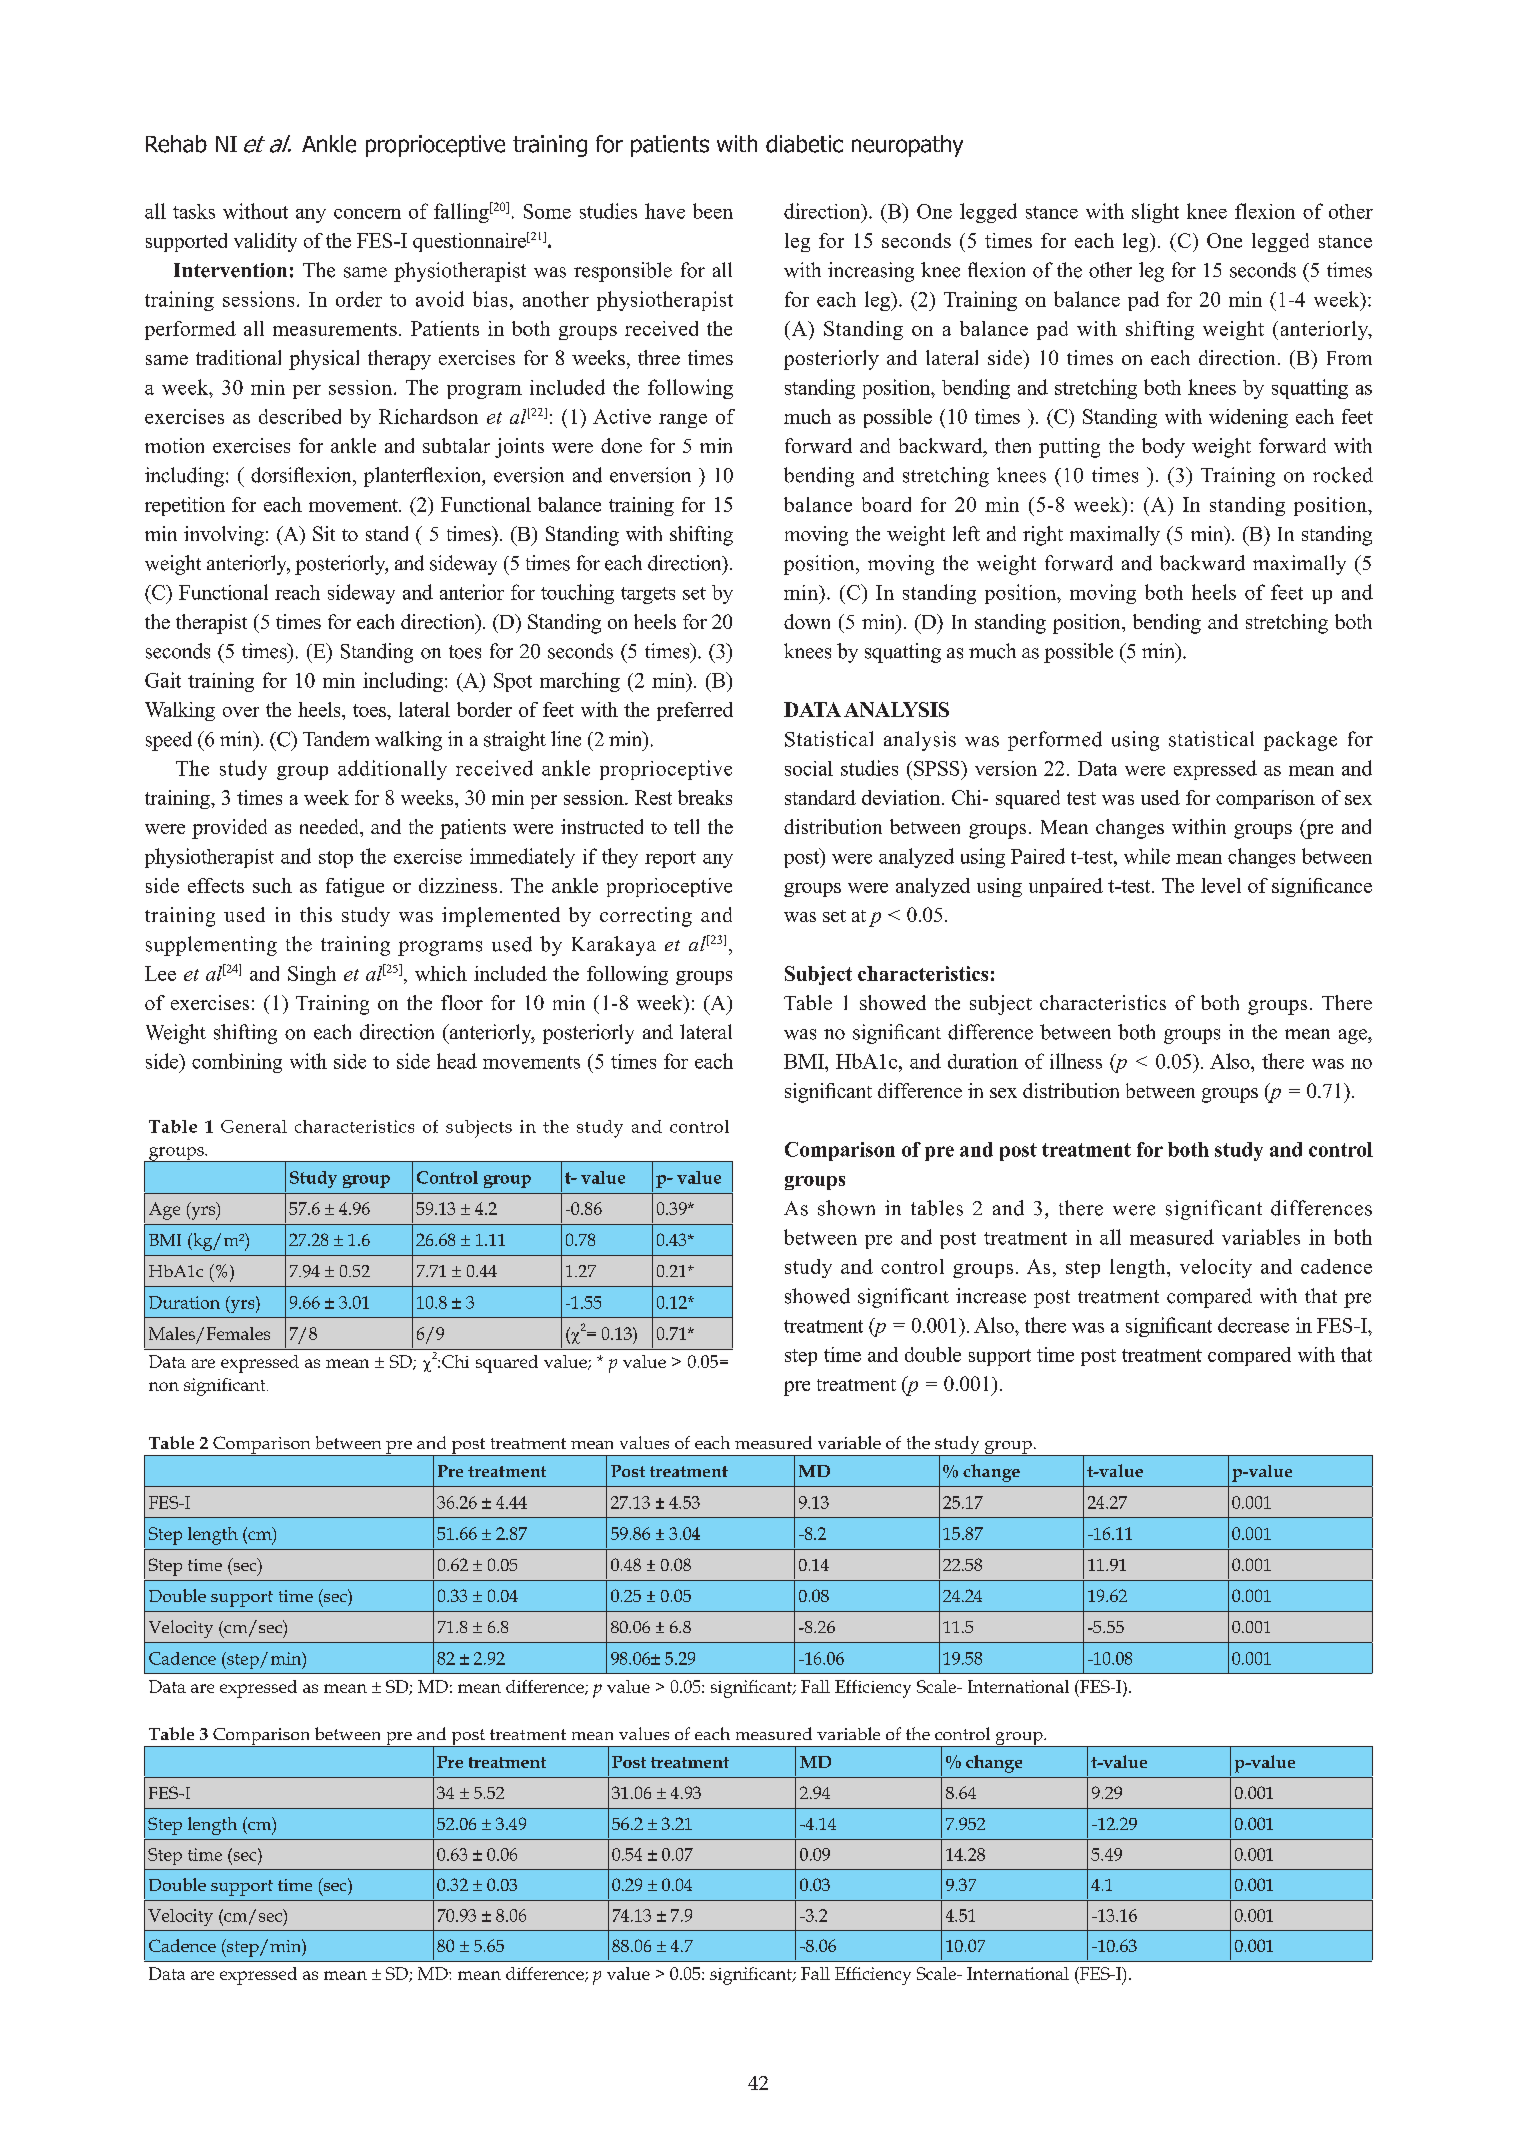  I want to click on Tandem, so click(336, 739).
